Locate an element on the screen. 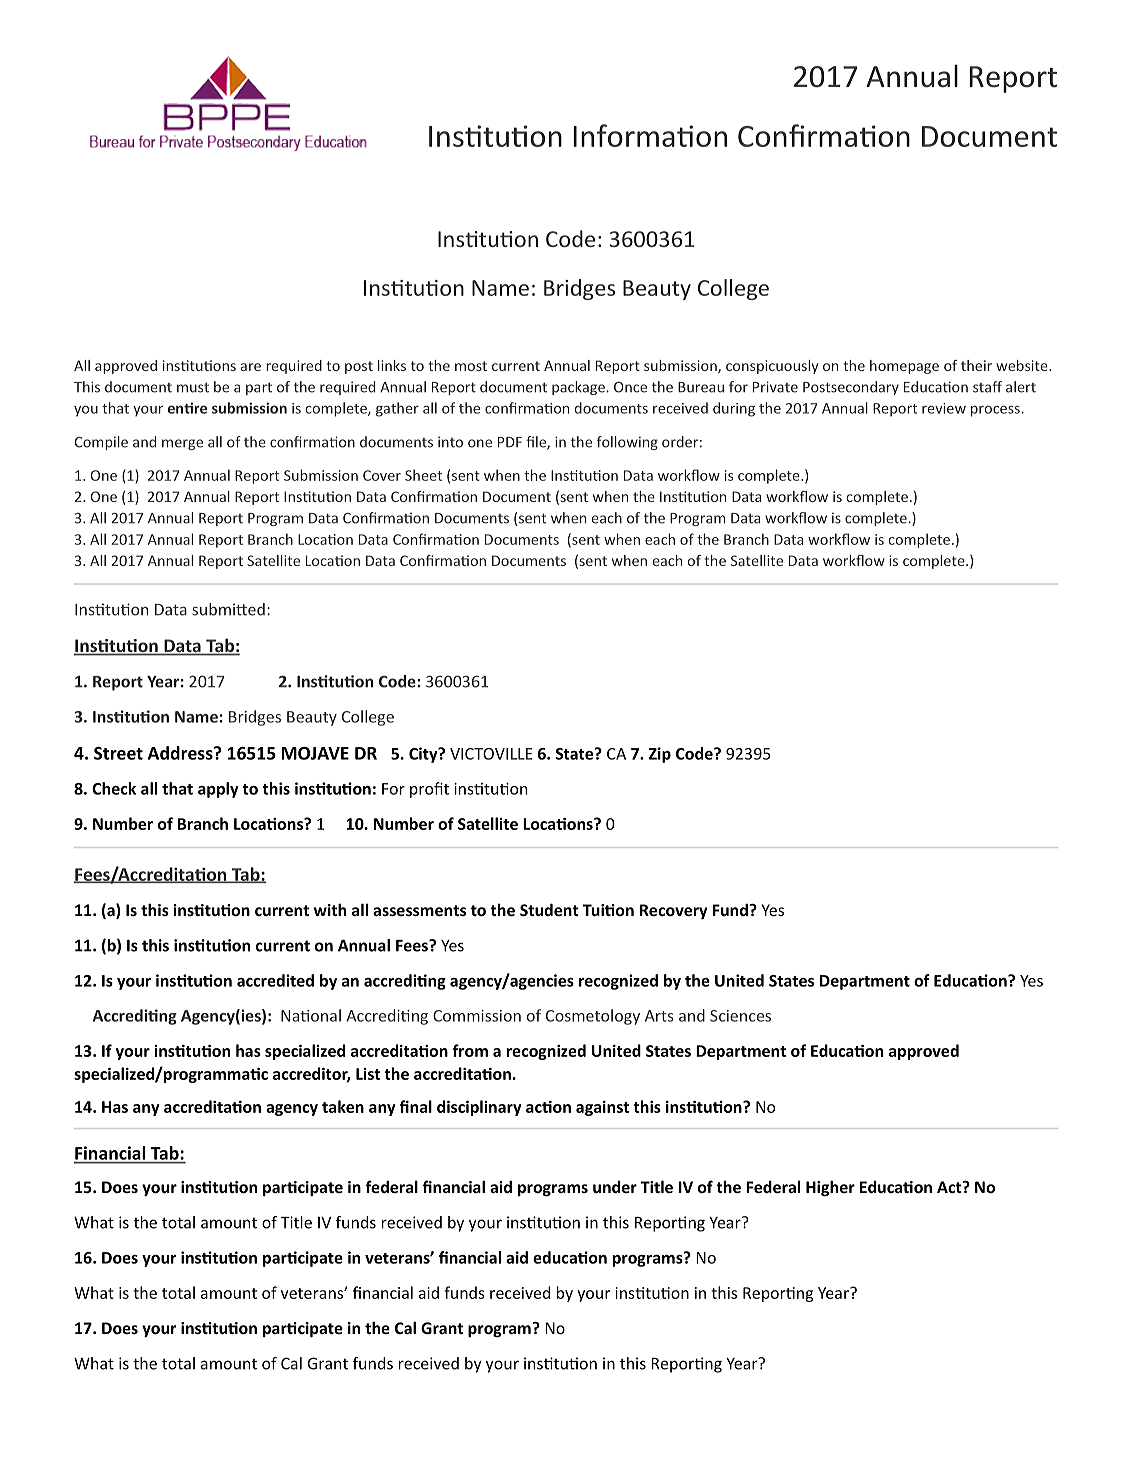  PDF is located at coordinates (510, 442).
